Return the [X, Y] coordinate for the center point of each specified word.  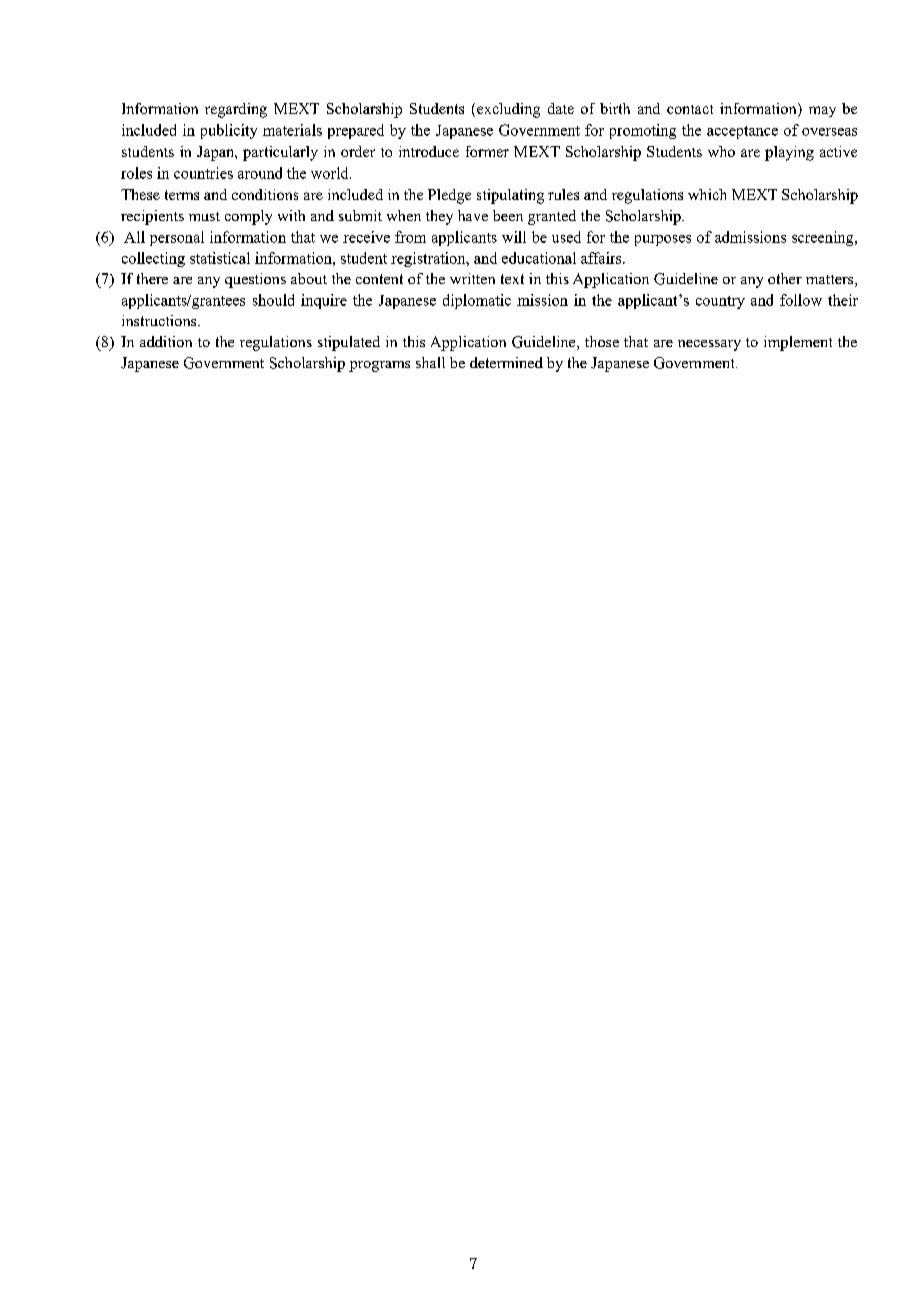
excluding [508, 110]
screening [824, 238]
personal [177, 238]
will [514, 237]
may [822, 111]
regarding [236, 110]
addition [166, 341]
